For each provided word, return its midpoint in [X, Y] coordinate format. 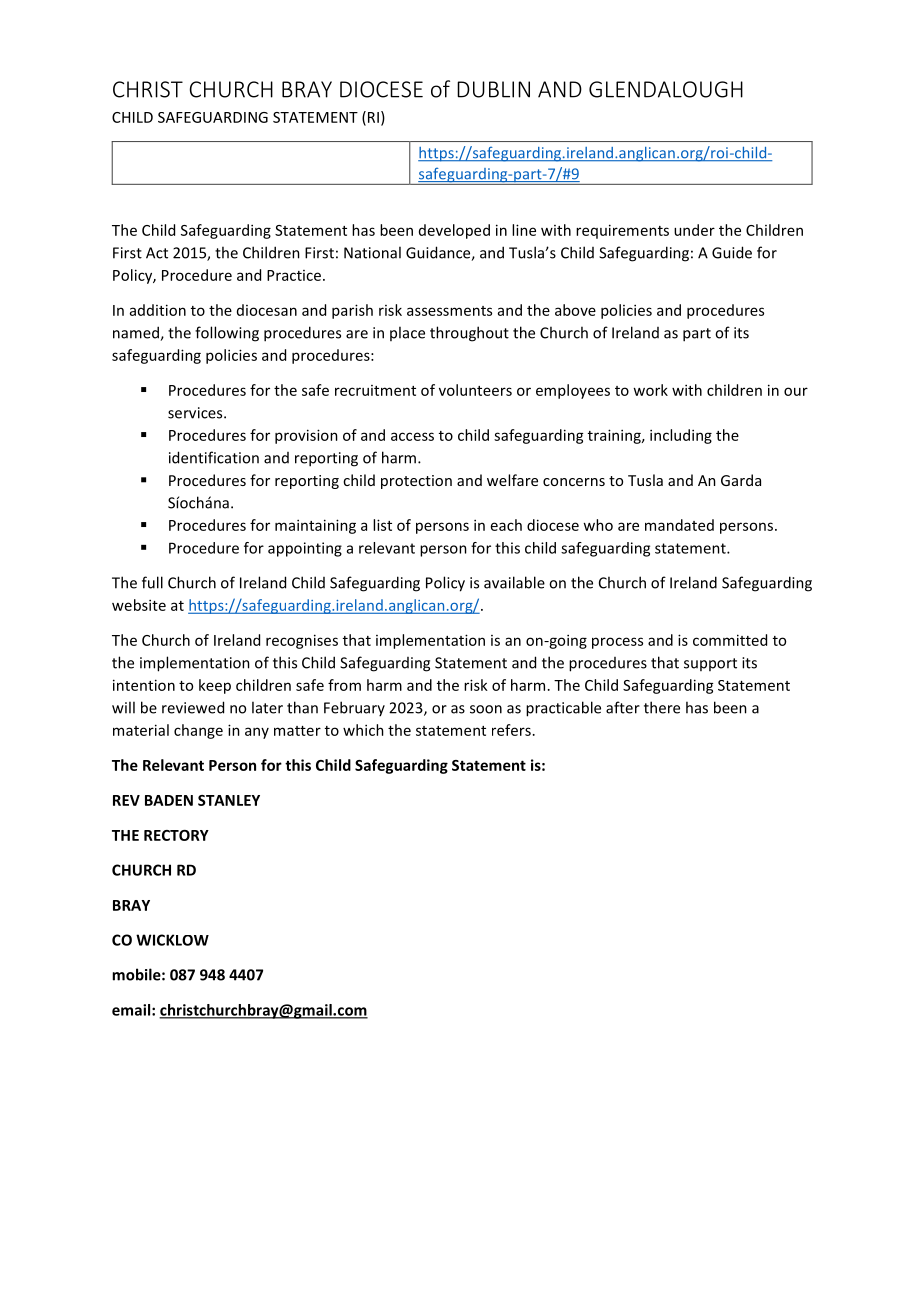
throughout [469, 334]
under [694, 230]
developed [454, 231]
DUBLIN [493, 89]
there [662, 707]
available [514, 582]
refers [511, 730]
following [227, 334]
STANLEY [229, 800]
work [650, 390]
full [152, 582]
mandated [679, 525]
